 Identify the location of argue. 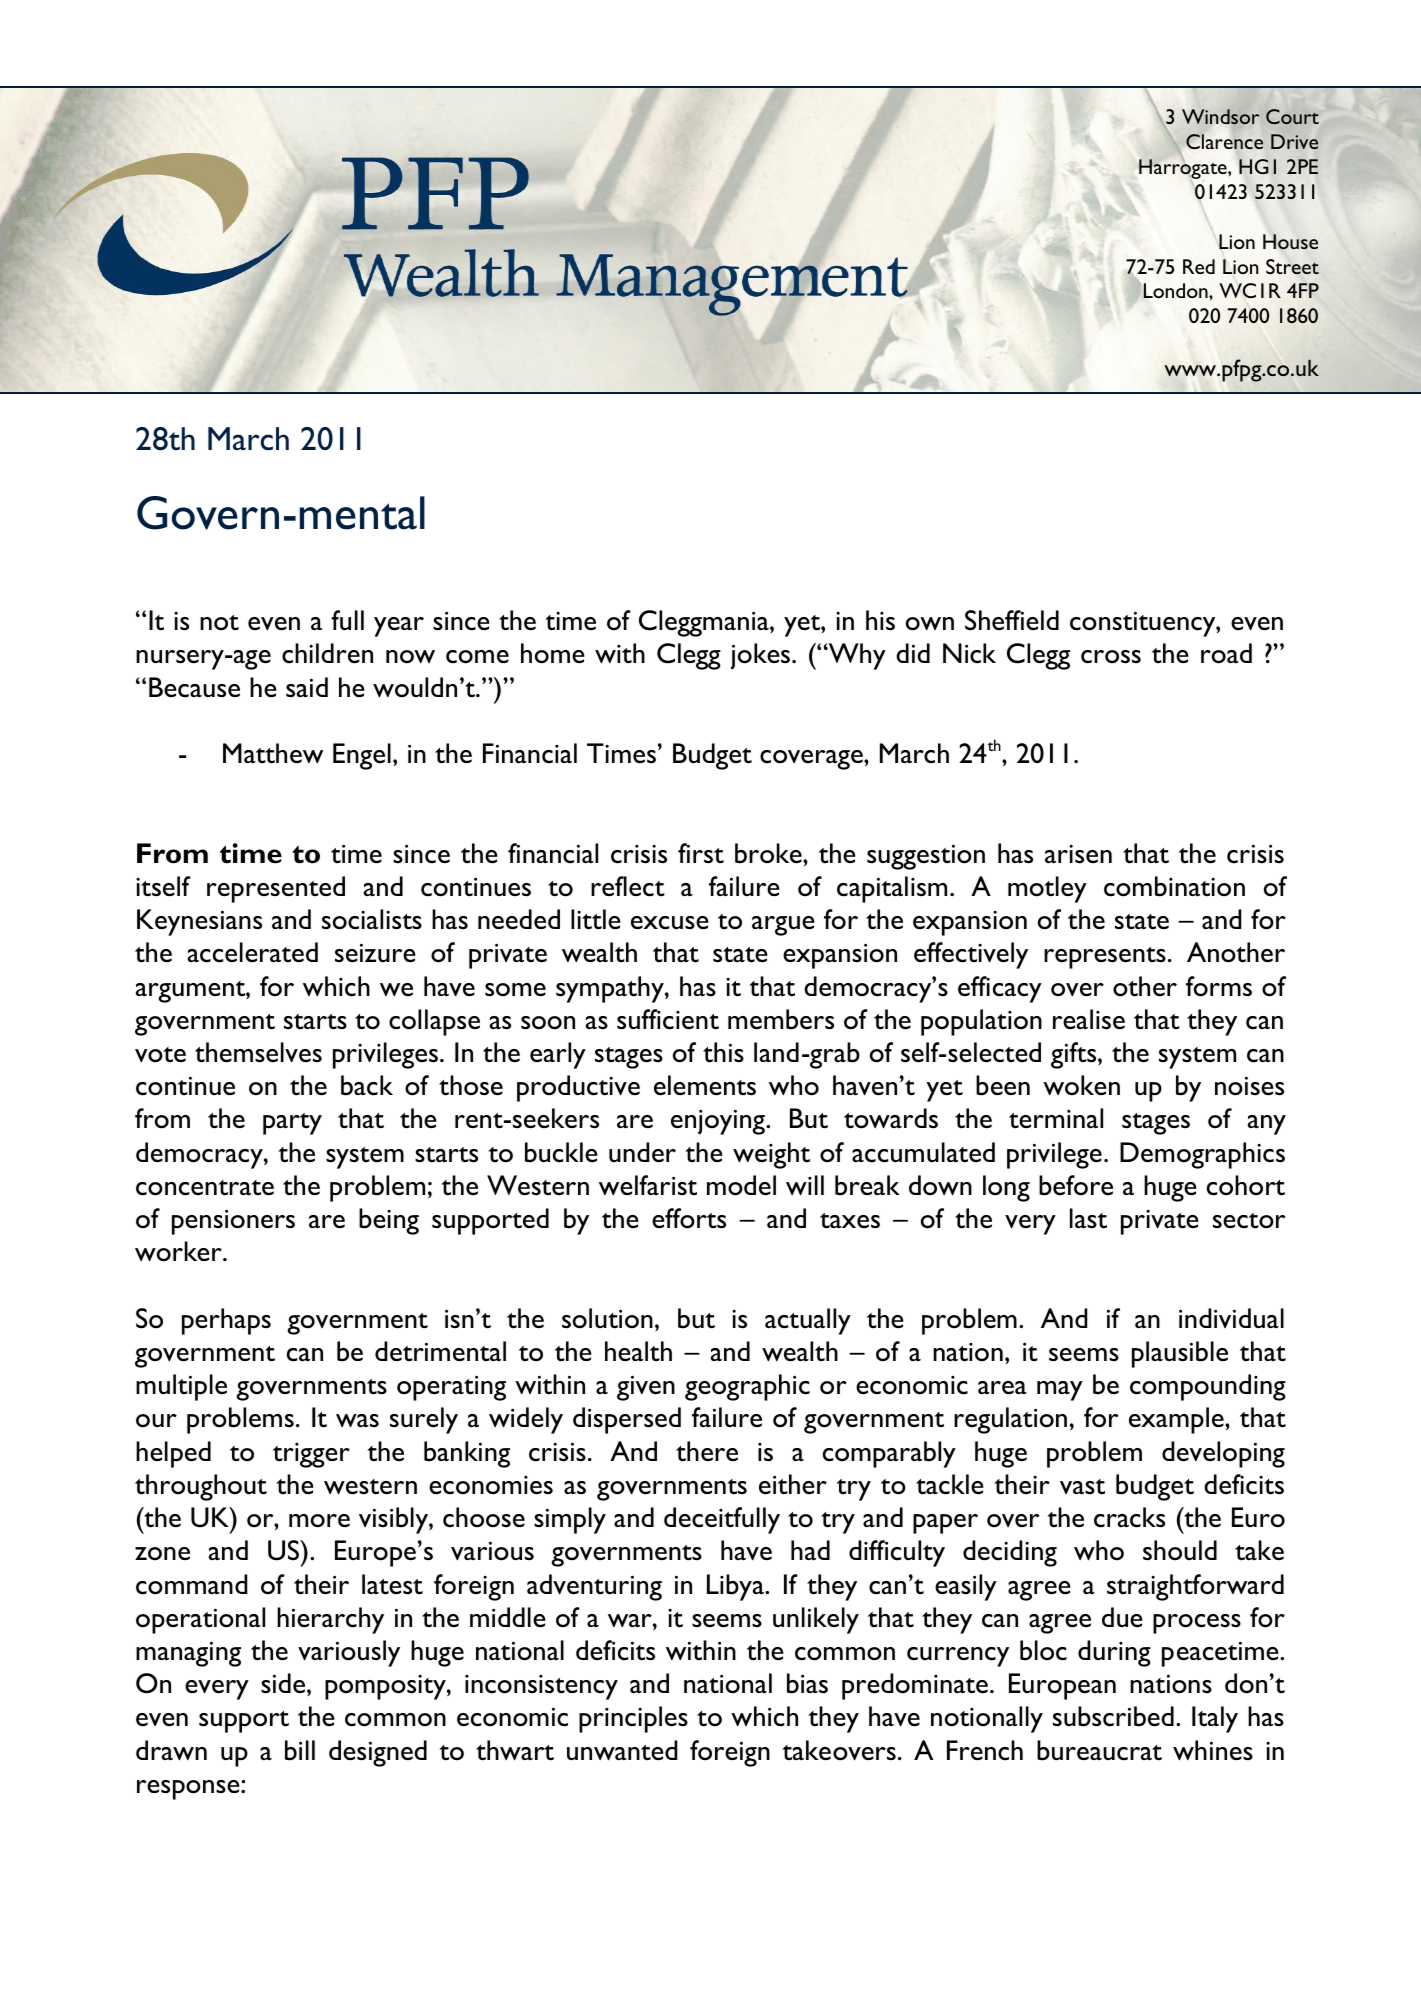
(783, 926).
